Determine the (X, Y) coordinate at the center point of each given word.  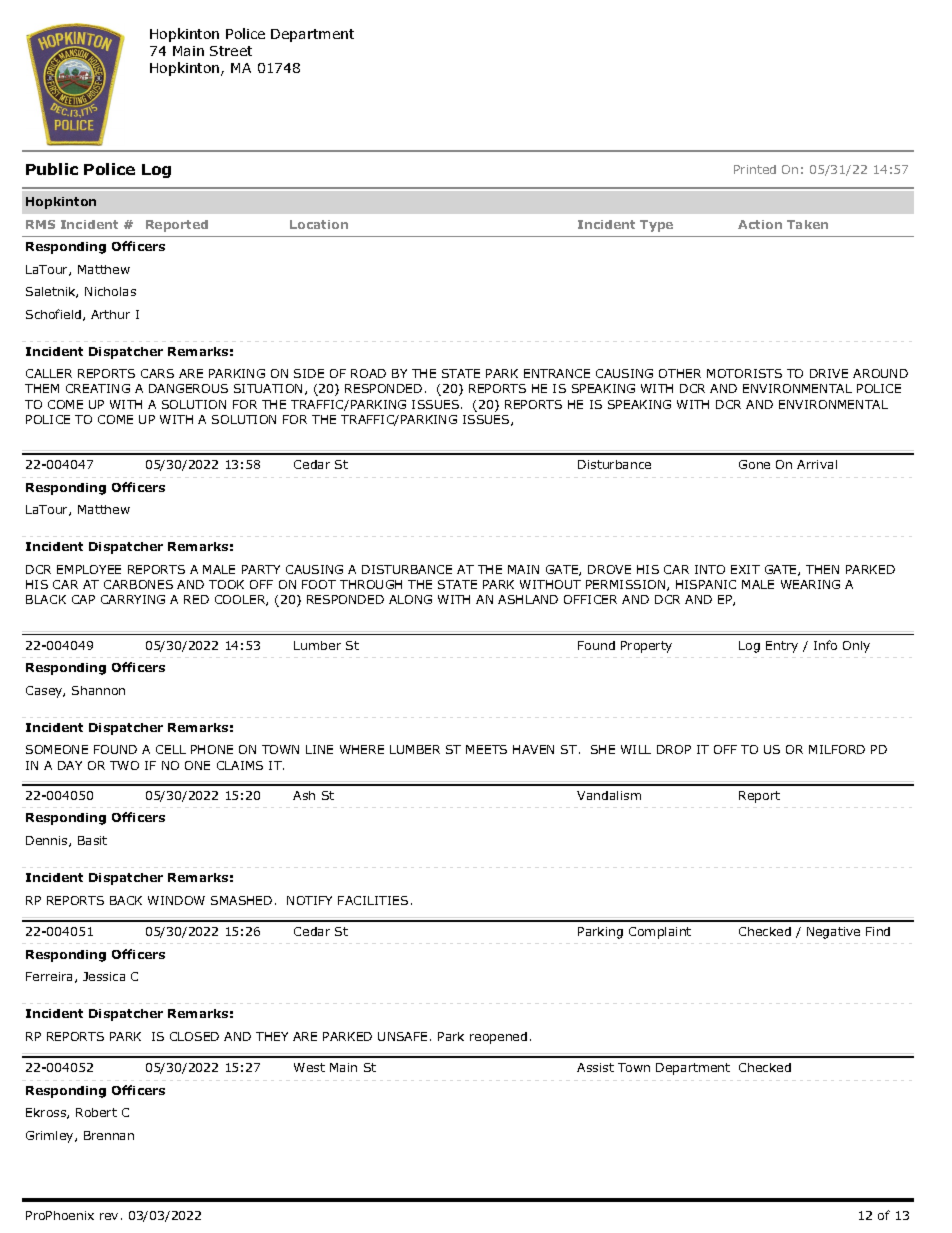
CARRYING (133, 599)
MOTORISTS (744, 373)
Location (319, 224)
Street (231, 51)
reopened (498, 1038)
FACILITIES (373, 900)
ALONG (410, 599)
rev (109, 1216)
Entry (782, 647)
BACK (126, 900)
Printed (755, 169)
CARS (157, 373)
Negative (833, 933)
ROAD (368, 373)
